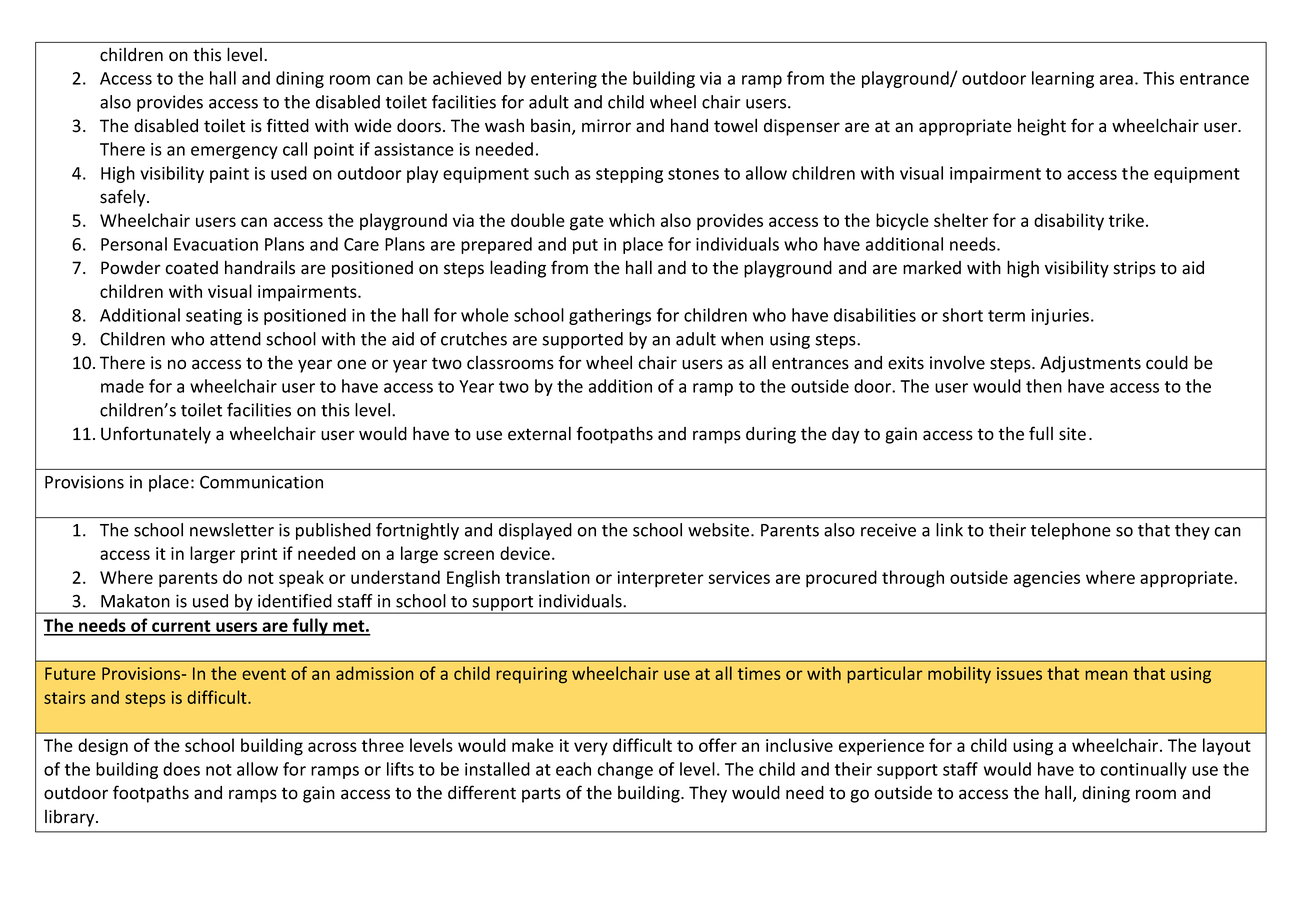  Describe the element at coordinates (1063, 79) in the screenshot. I see `learning` at that location.
